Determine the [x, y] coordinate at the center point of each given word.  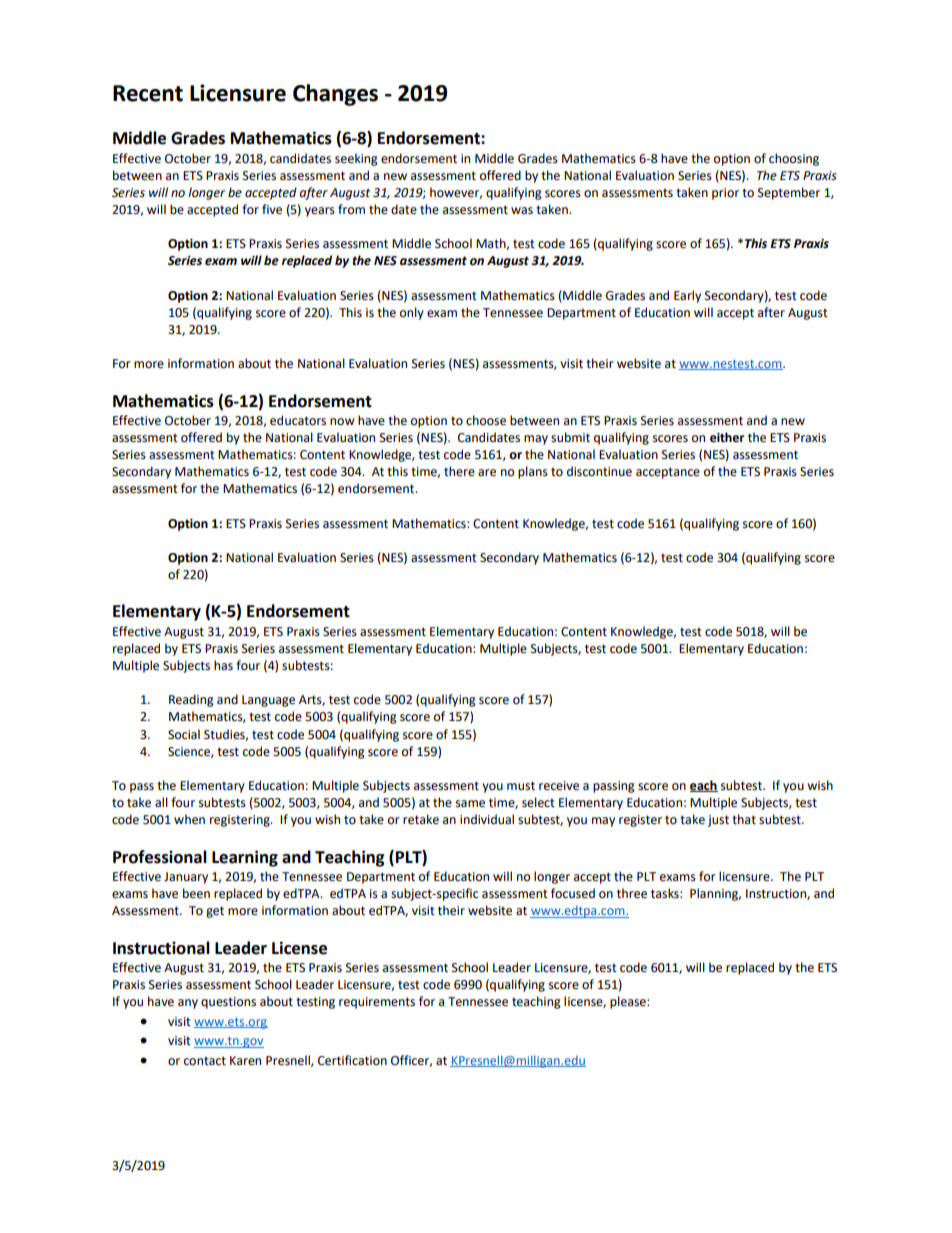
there [459, 471]
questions [228, 1003]
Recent [148, 93]
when [189, 819]
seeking [356, 159]
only [412, 313]
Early [687, 296]
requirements [377, 1003]
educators [298, 420]
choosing [794, 159]
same [470, 804]
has [223, 665]
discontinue [599, 471]
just [718, 821]
